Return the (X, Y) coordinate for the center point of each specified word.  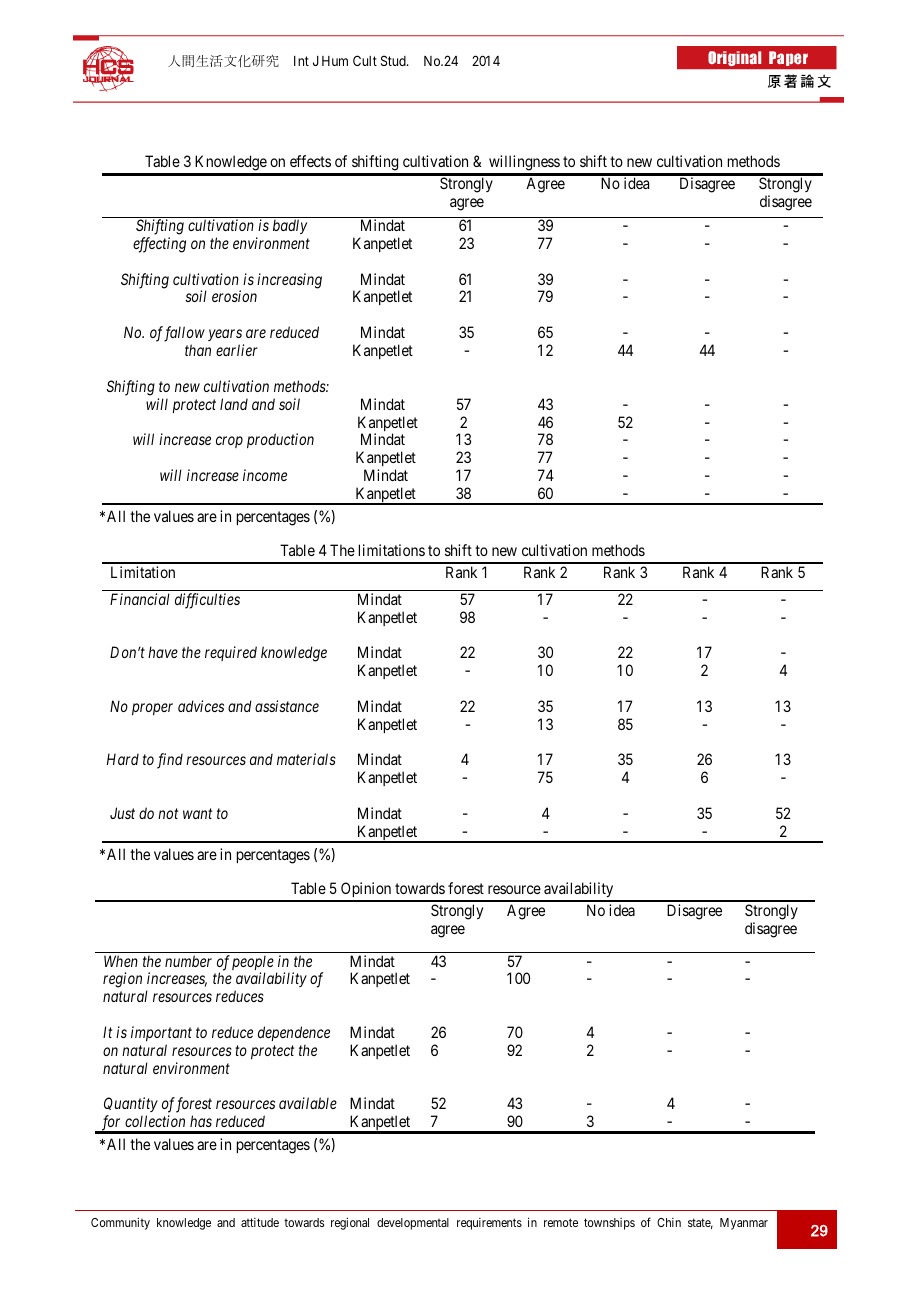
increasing (289, 281)
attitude (260, 1222)
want (197, 814)
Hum (335, 61)
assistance (287, 706)
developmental (413, 1224)
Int (301, 61)
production (280, 440)
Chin (669, 1222)
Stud (394, 60)
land (234, 404)
